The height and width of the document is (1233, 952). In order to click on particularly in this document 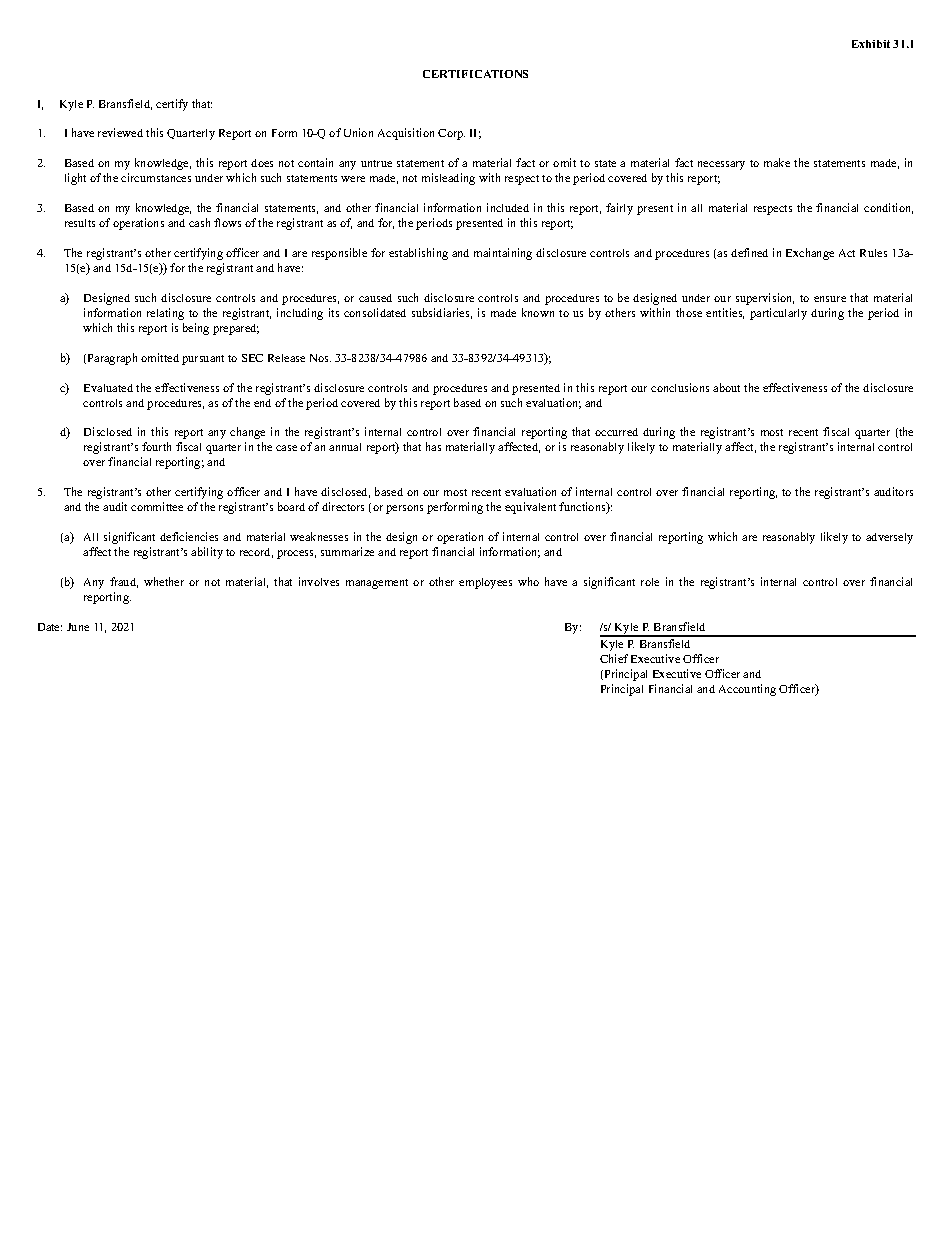, I will do `click(778, 314)`.
